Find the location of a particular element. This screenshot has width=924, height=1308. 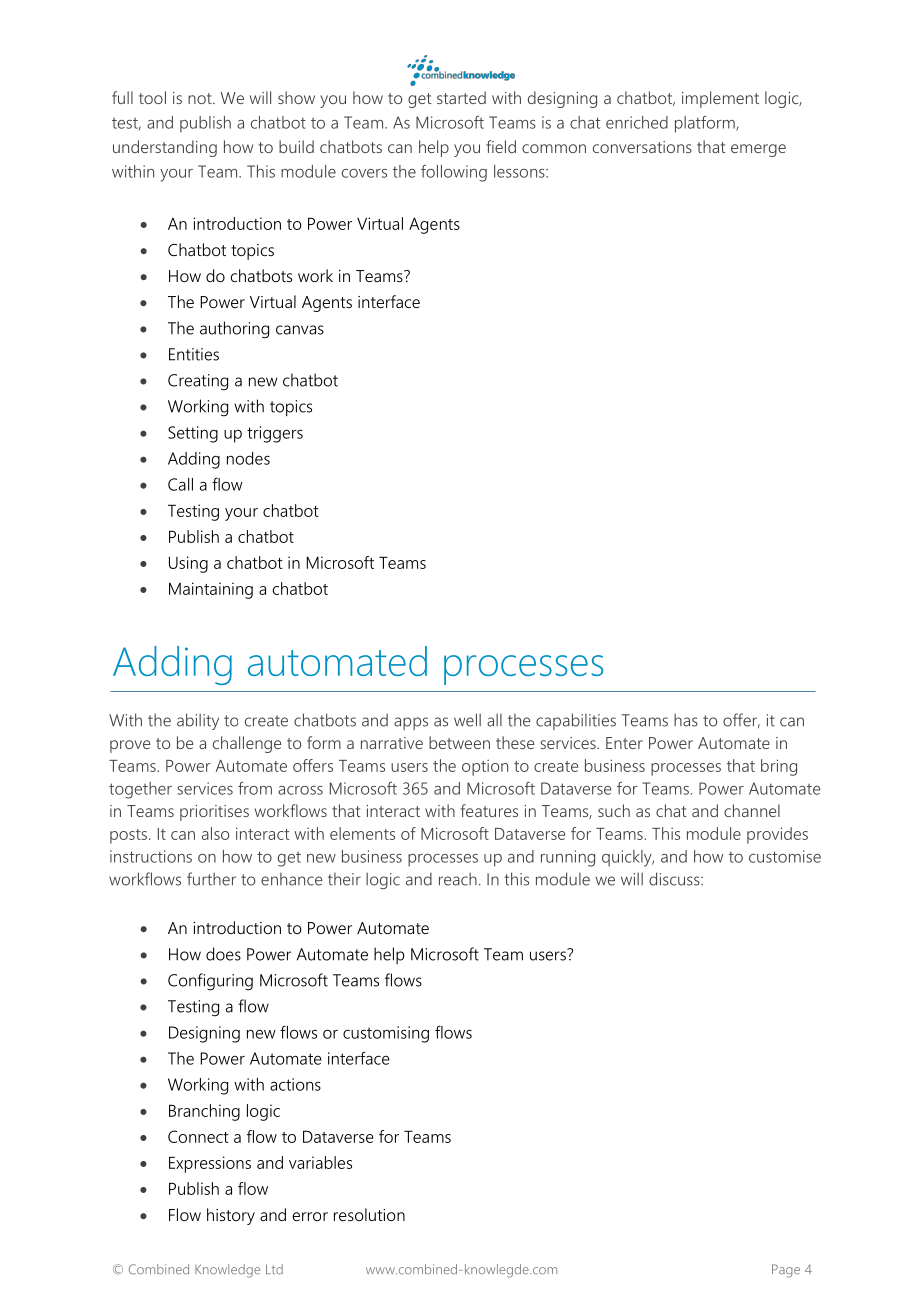

resolution is located at coordinates (369, 1214).
